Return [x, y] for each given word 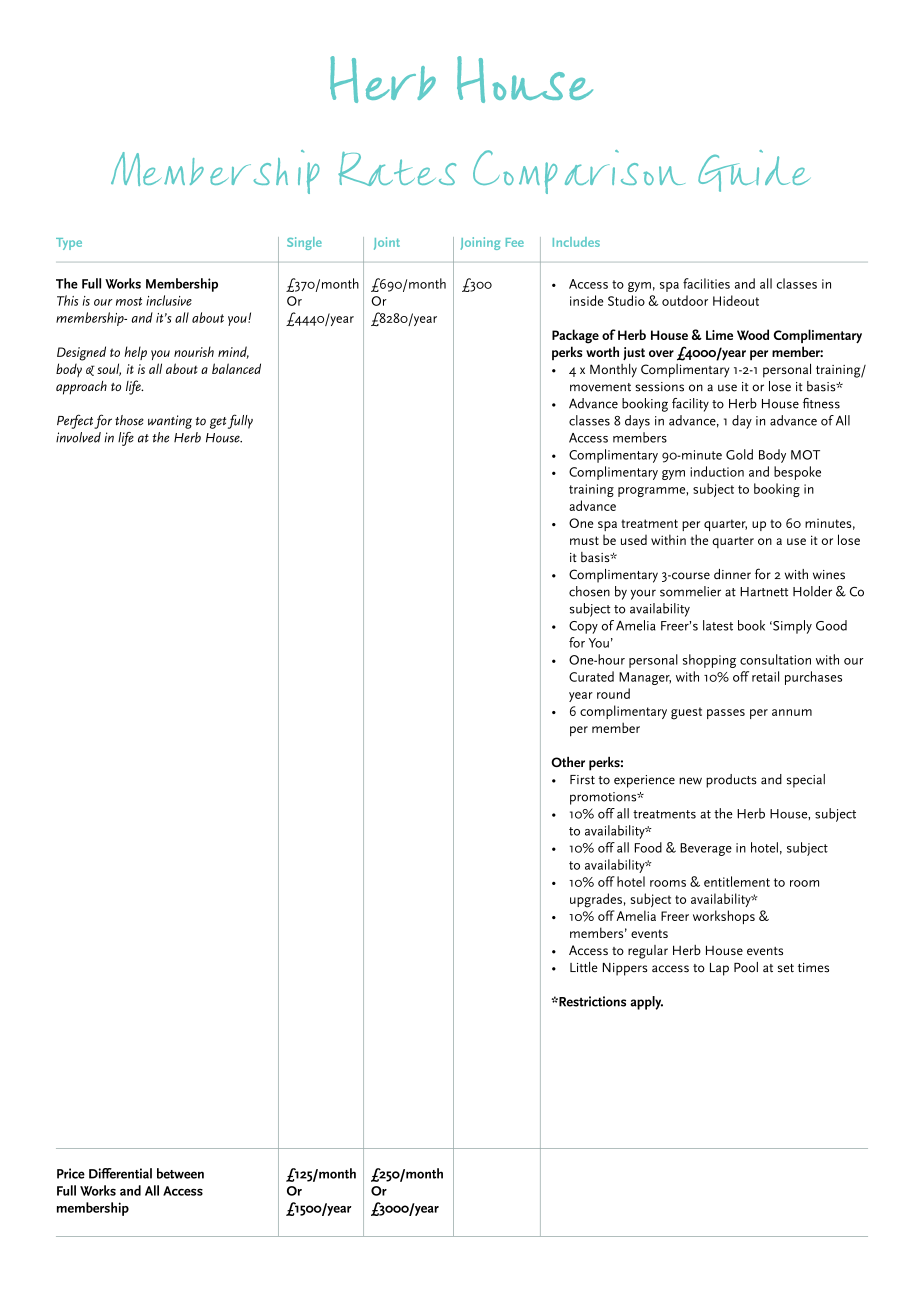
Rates [397, 169]
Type [69, 244]
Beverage [706, 849]
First [582, 780]
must [584, 540]
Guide [753, 171]
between [180, 1173]
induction [717, 471]
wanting [170, 422]
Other [568, 761]
